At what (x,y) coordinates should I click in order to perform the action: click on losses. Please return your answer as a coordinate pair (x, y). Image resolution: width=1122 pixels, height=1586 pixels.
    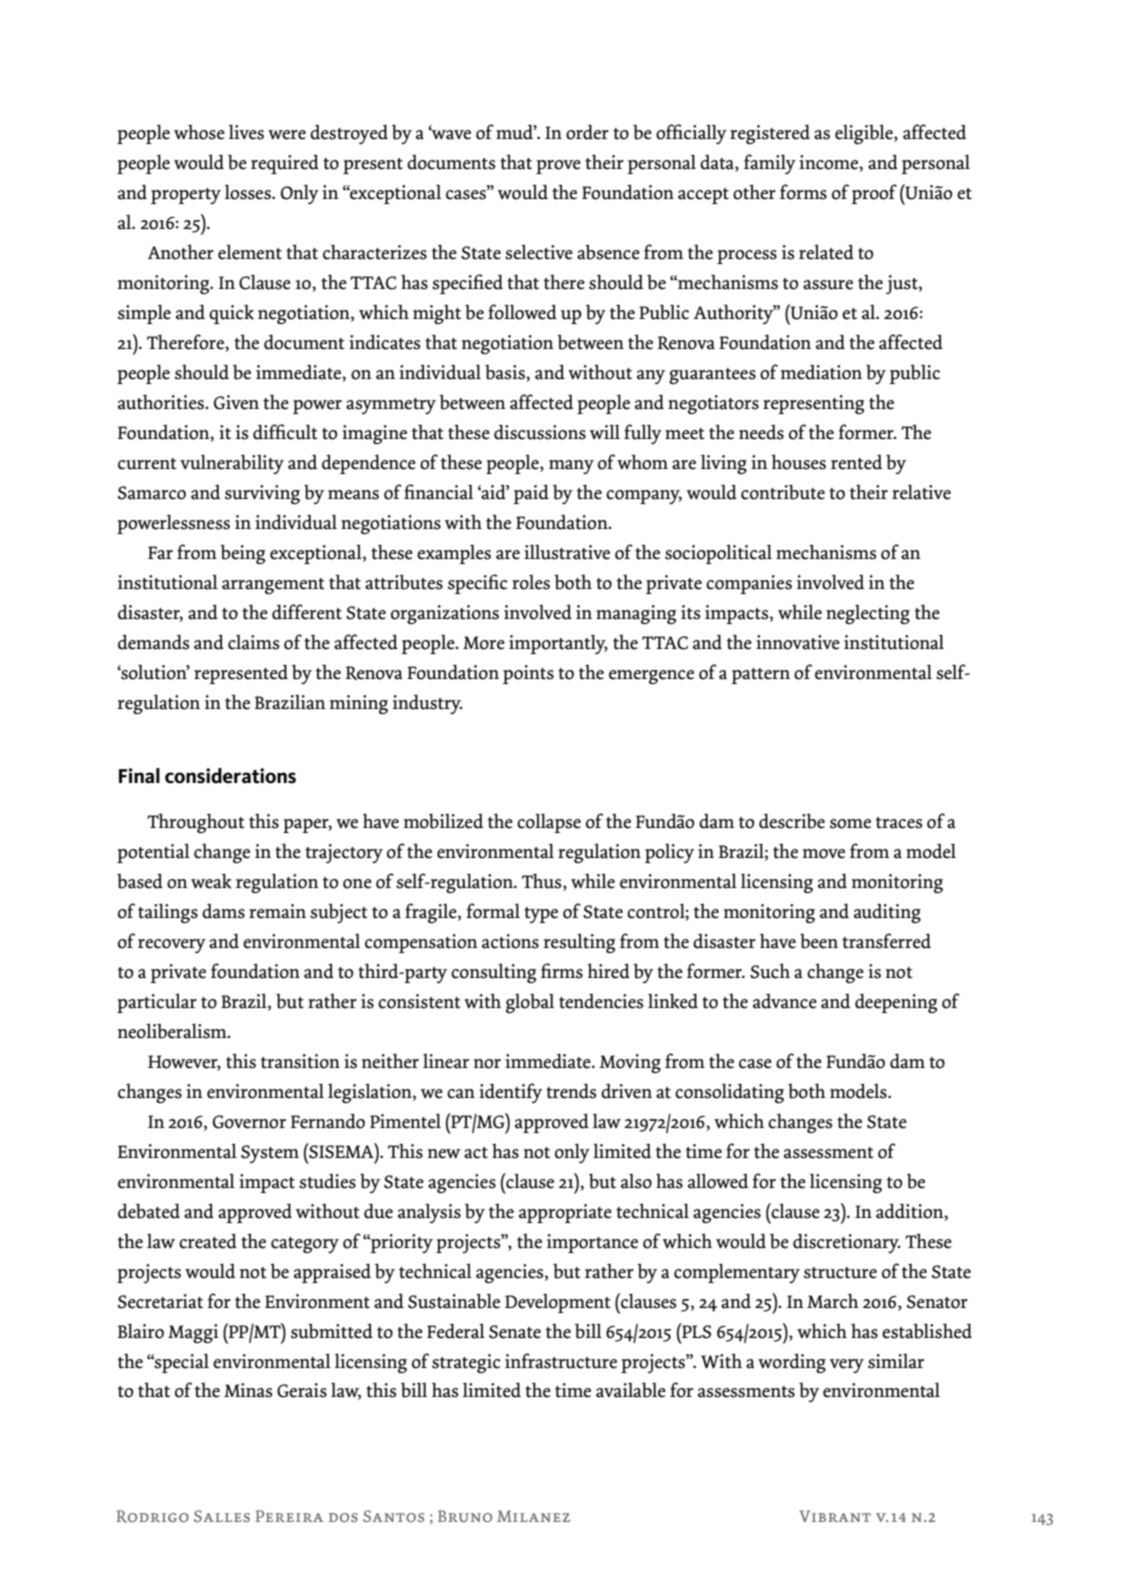
    Looking at the image, I should click on (249, 192).
